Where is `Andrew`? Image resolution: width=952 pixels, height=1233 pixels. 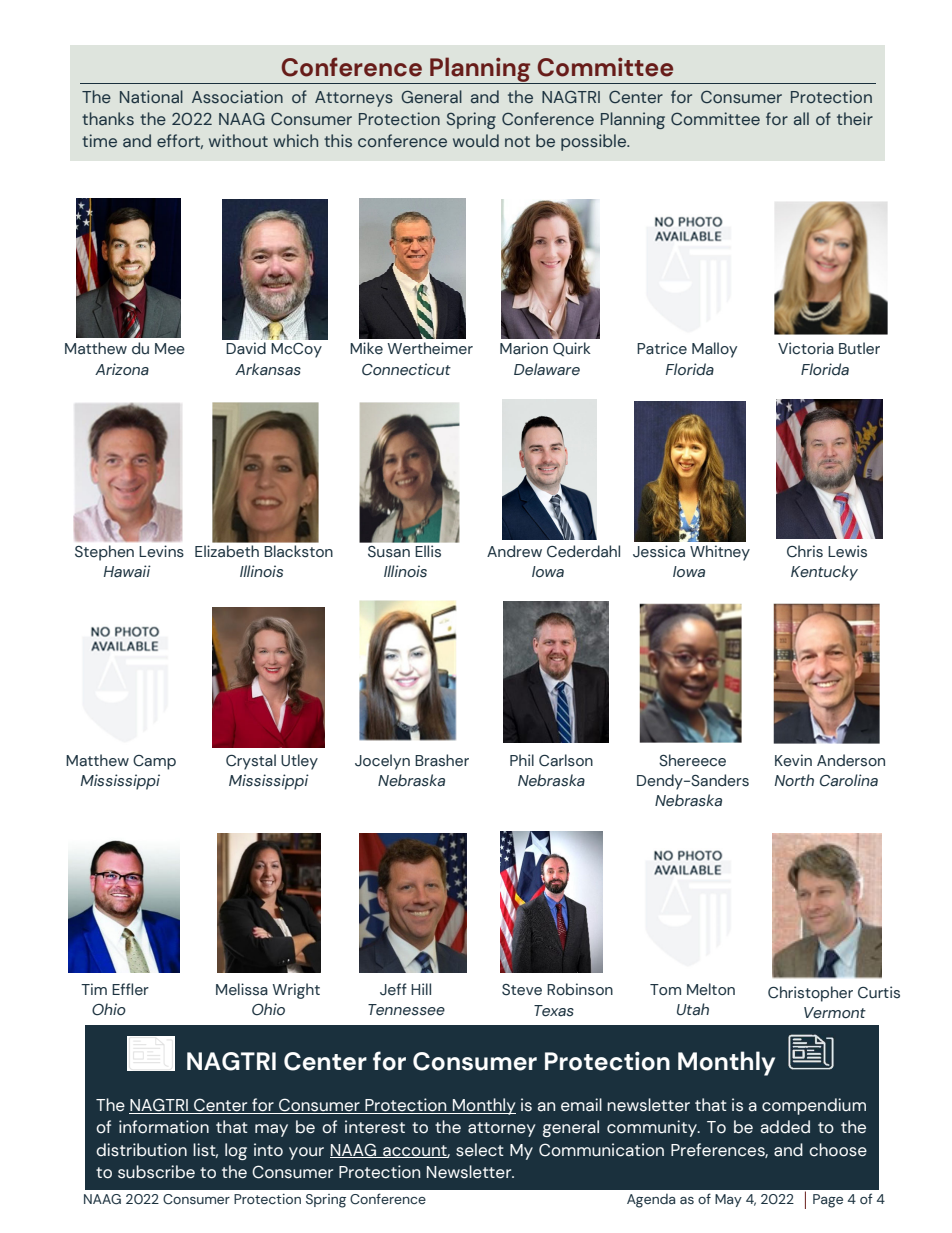
Andrew is located at coordinates (514, 551).
